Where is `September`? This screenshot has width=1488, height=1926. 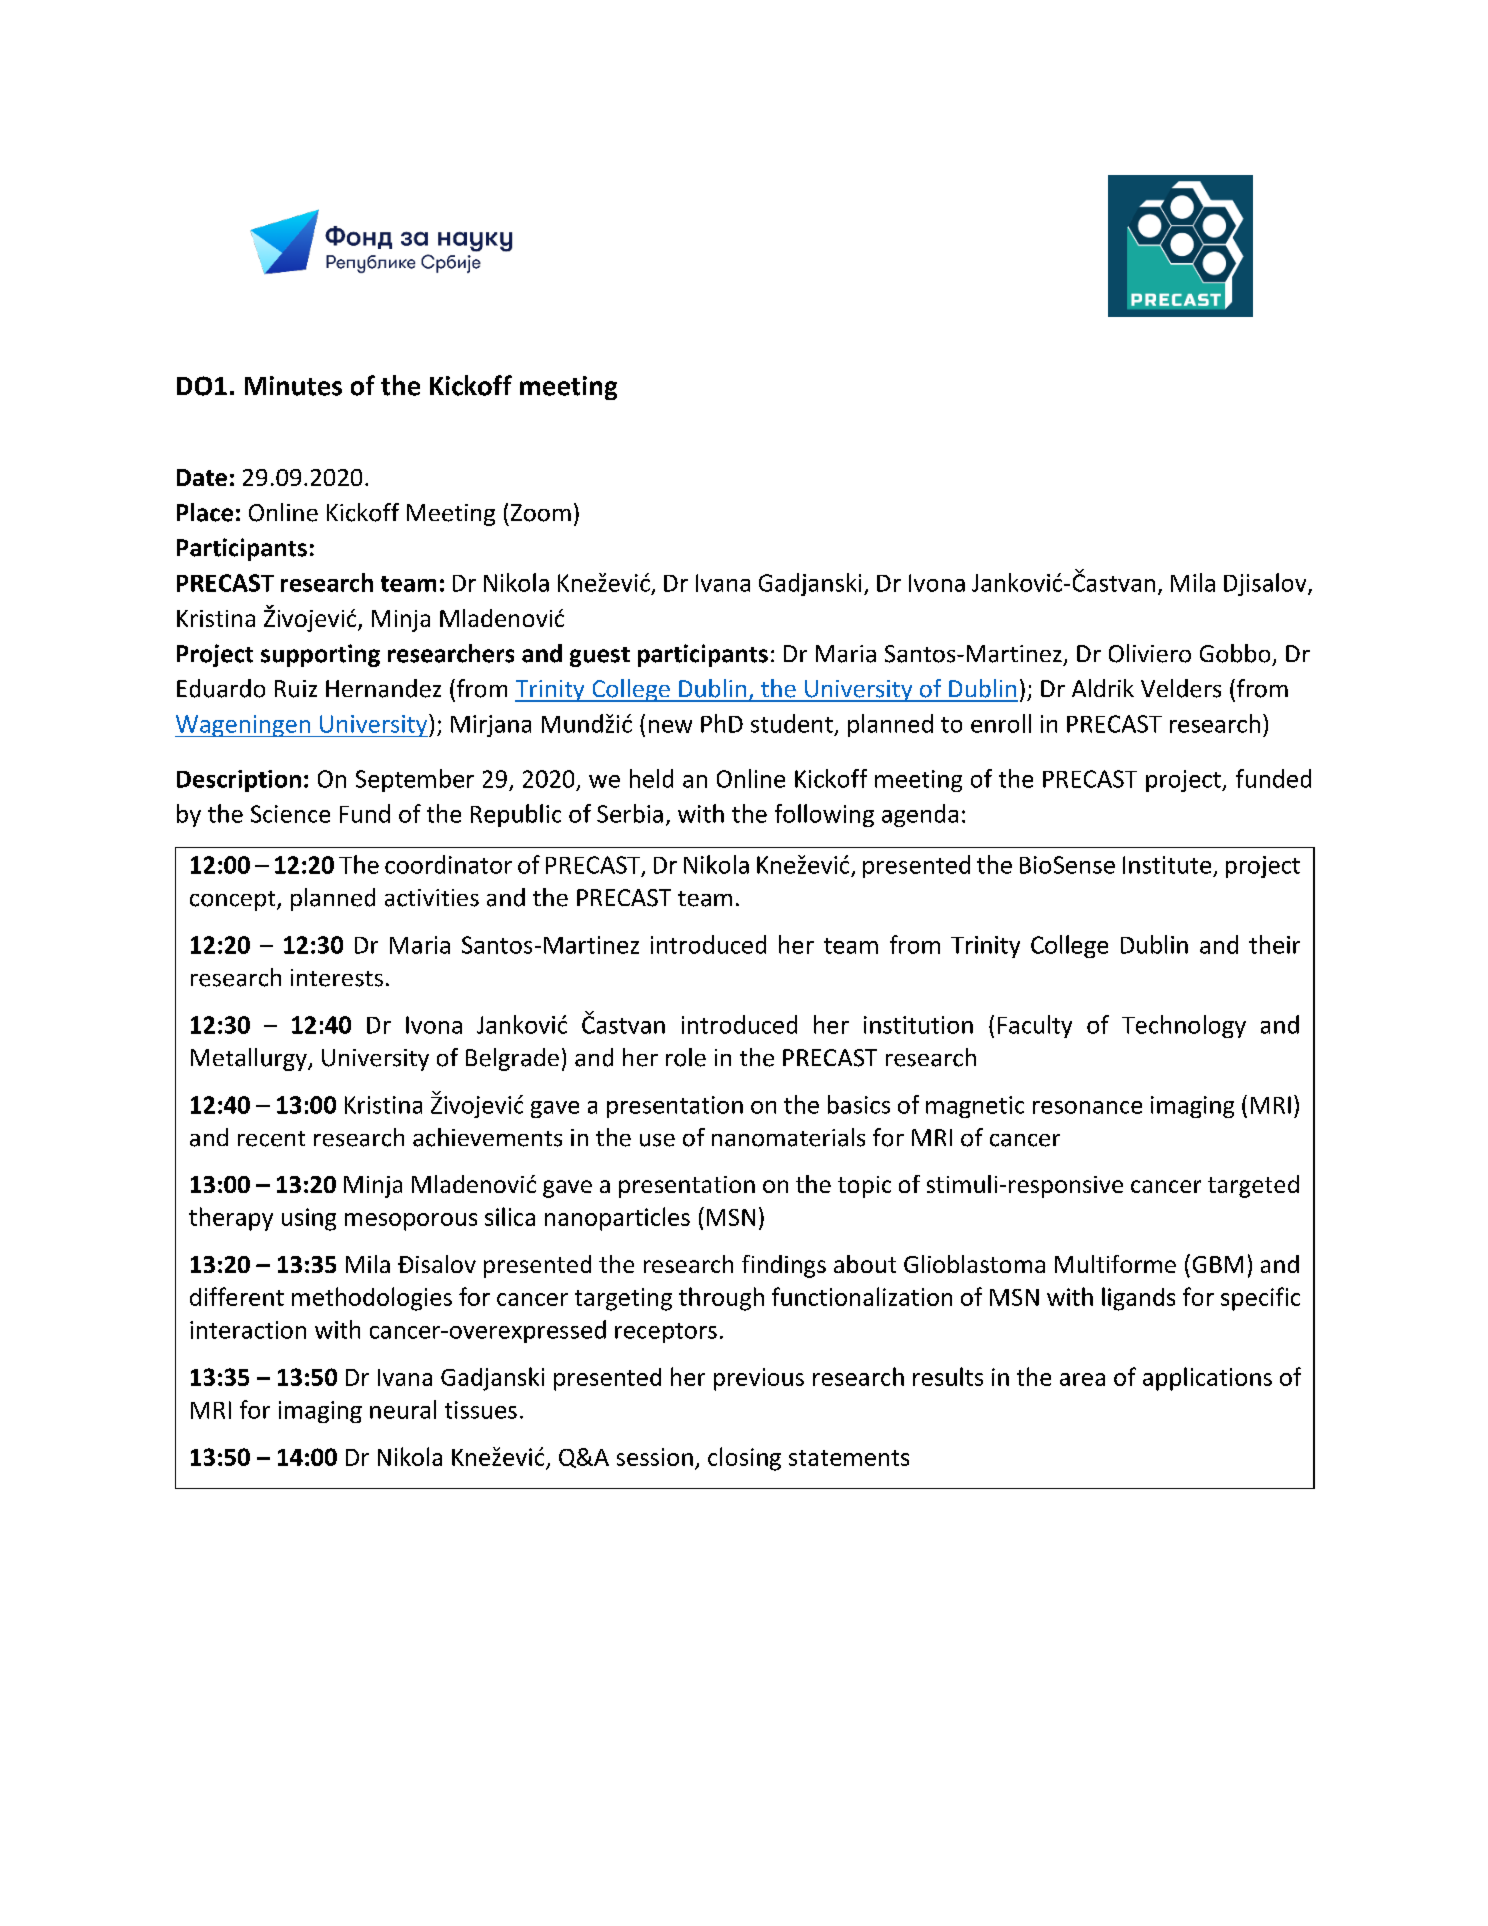
September is located at coordinates (415, 780).
